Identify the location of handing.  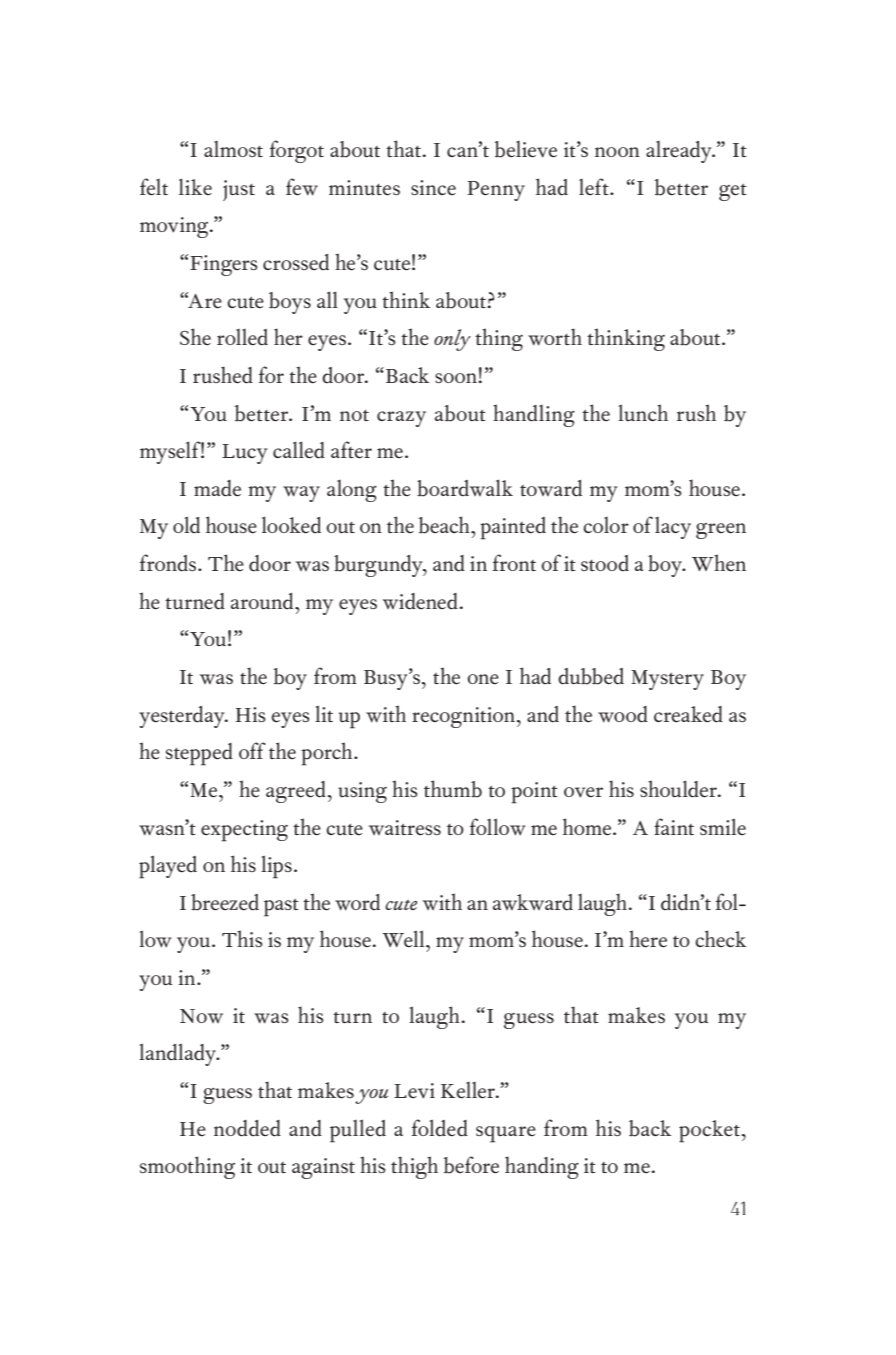
(542, 1167).
